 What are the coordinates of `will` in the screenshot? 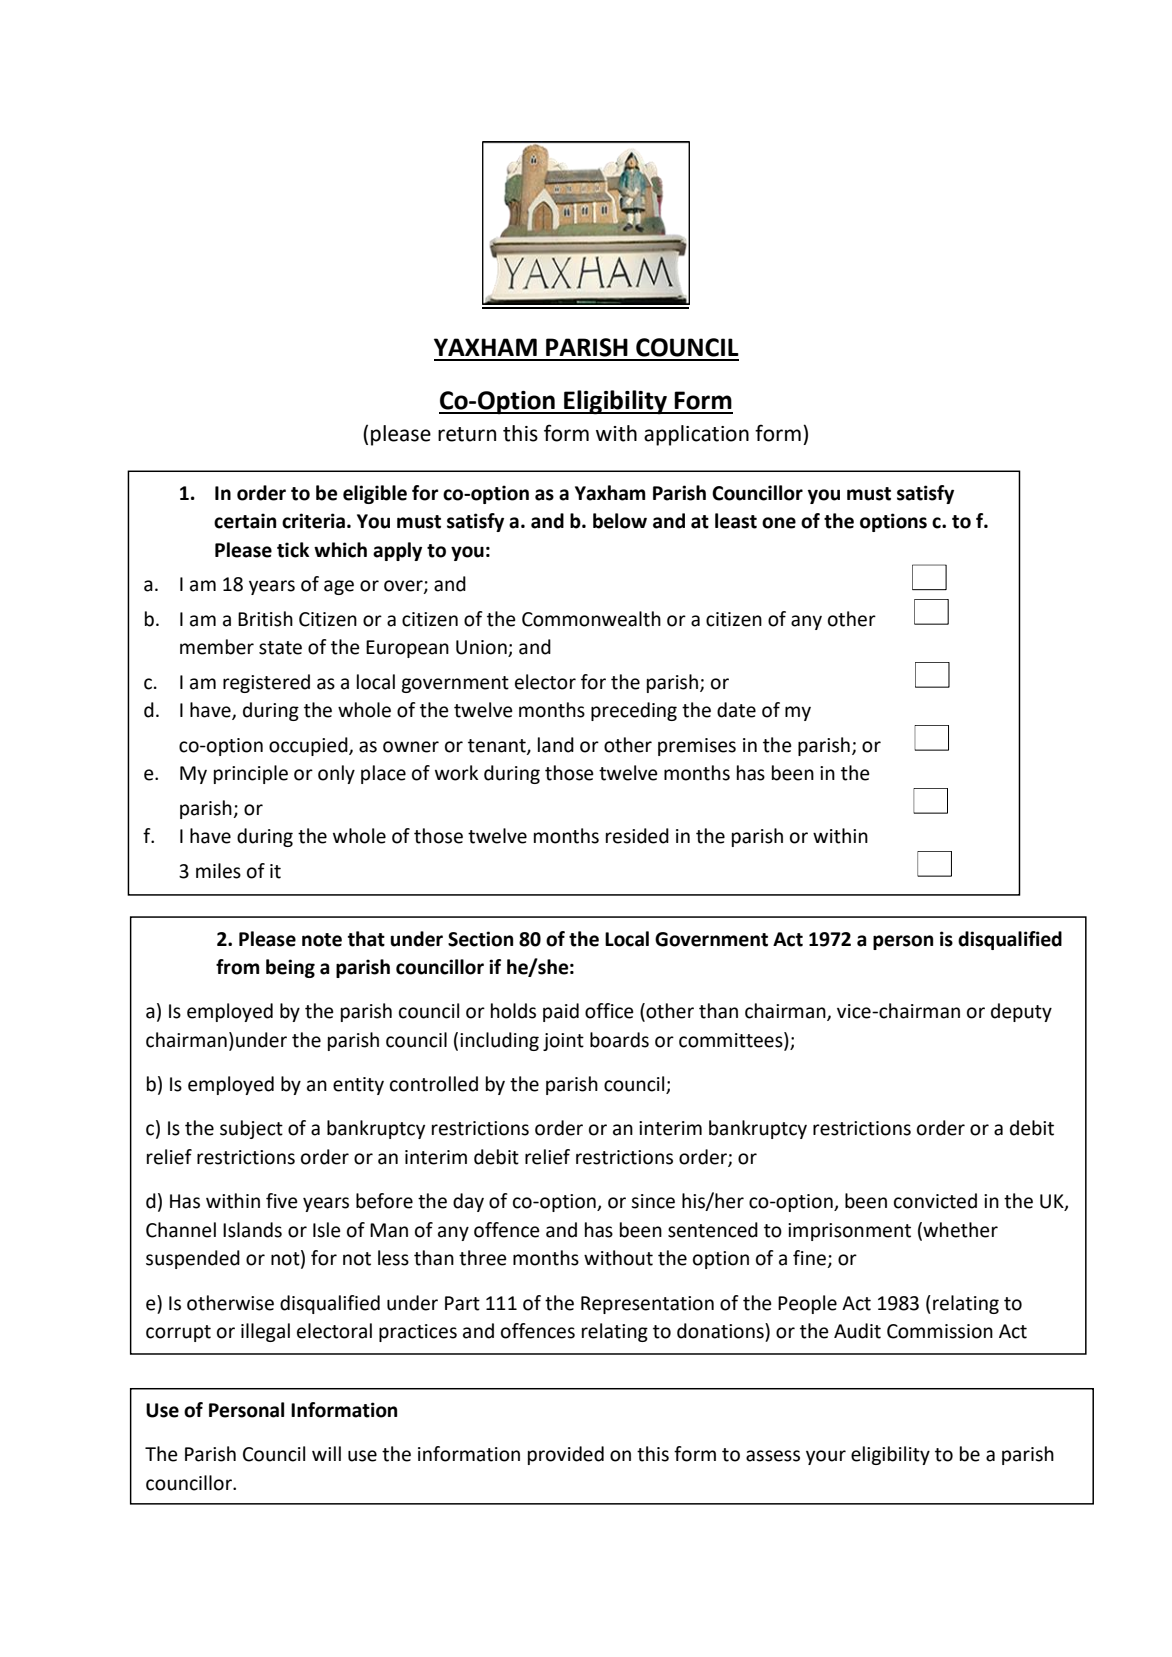 It's located at (326, 1453).
